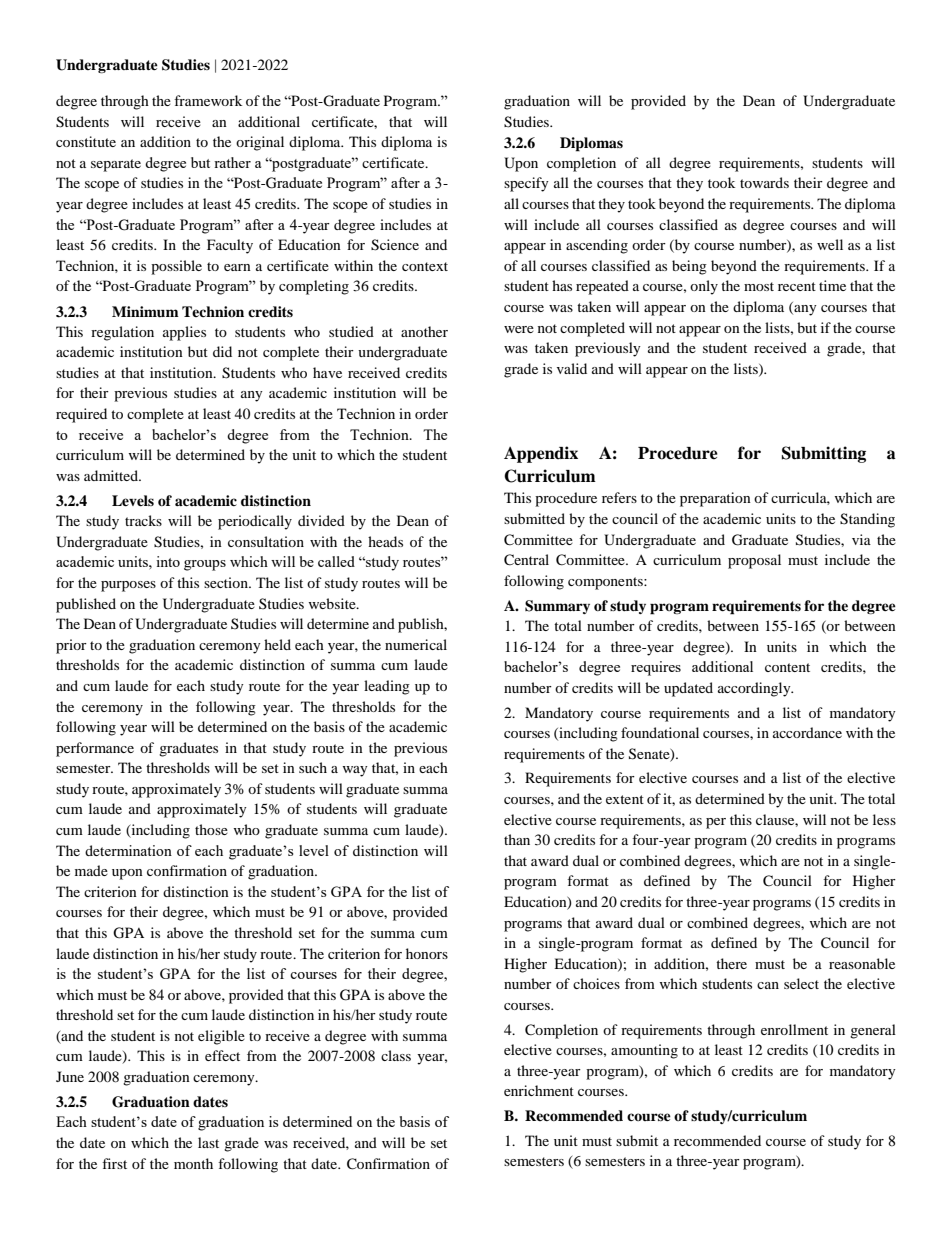 The image size is (952, 1233). I want to click on last, so click(208, 1142).
